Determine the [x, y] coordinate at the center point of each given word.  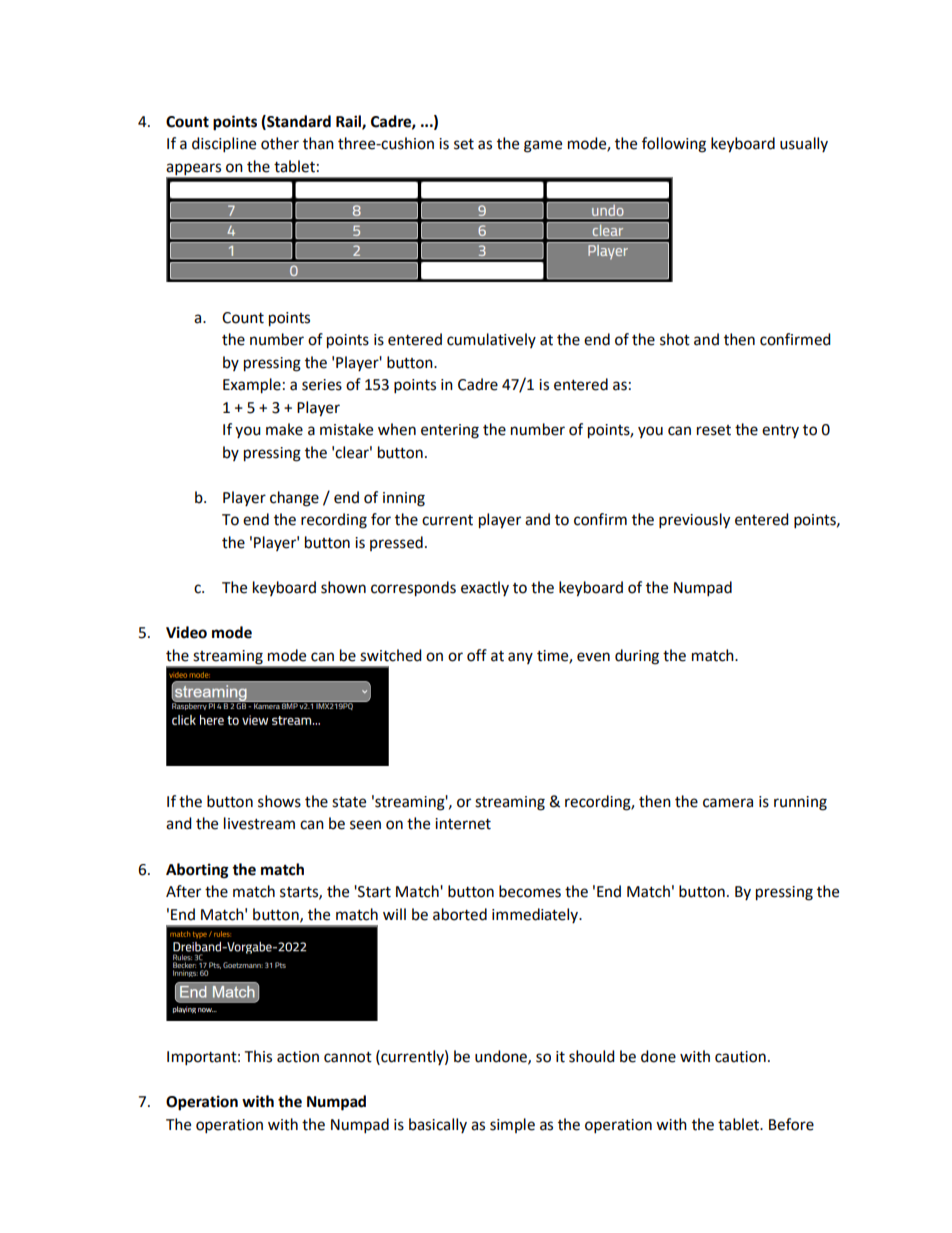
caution [740, 1057]
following [674, 145]
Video [186, 632]
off [477, 655]
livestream [259, 823]
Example [252, 386]
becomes [530, 891]
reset [714, 430]
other [280, 143]
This [258, 1056]
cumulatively [491, 340]
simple [512, 1125]
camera [728, 803]
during [637, 657]
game [543, 146]
